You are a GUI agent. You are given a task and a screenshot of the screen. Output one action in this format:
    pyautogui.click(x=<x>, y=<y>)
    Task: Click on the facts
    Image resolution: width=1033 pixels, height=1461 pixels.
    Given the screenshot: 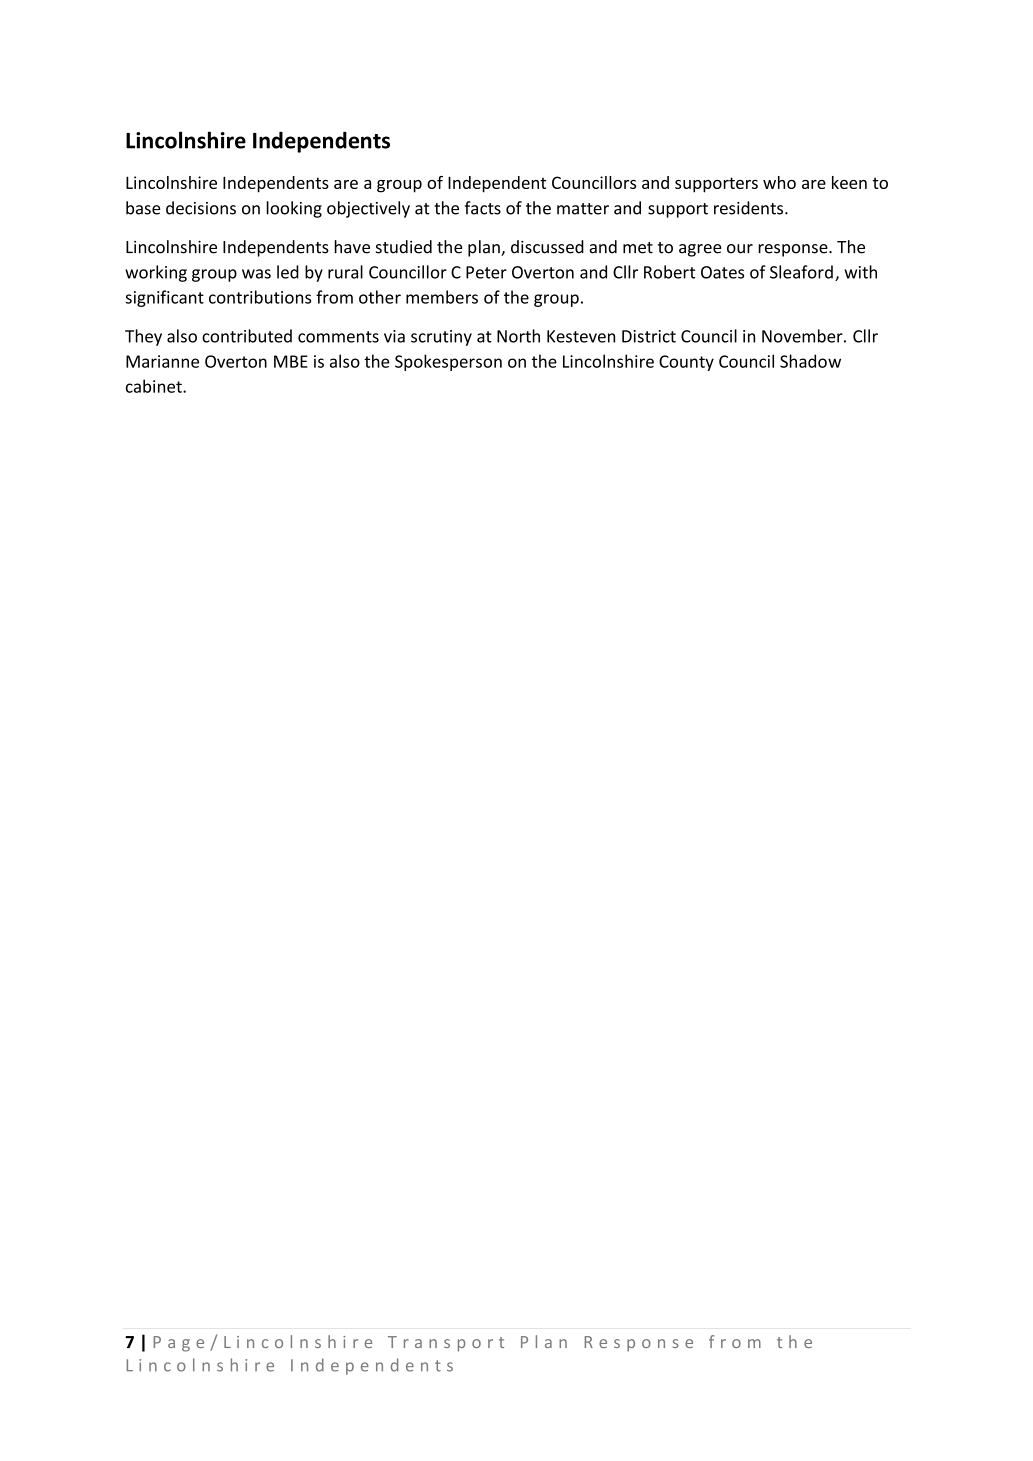 What is the action you would take?
    pyautogui.click(x=483, y=208)
